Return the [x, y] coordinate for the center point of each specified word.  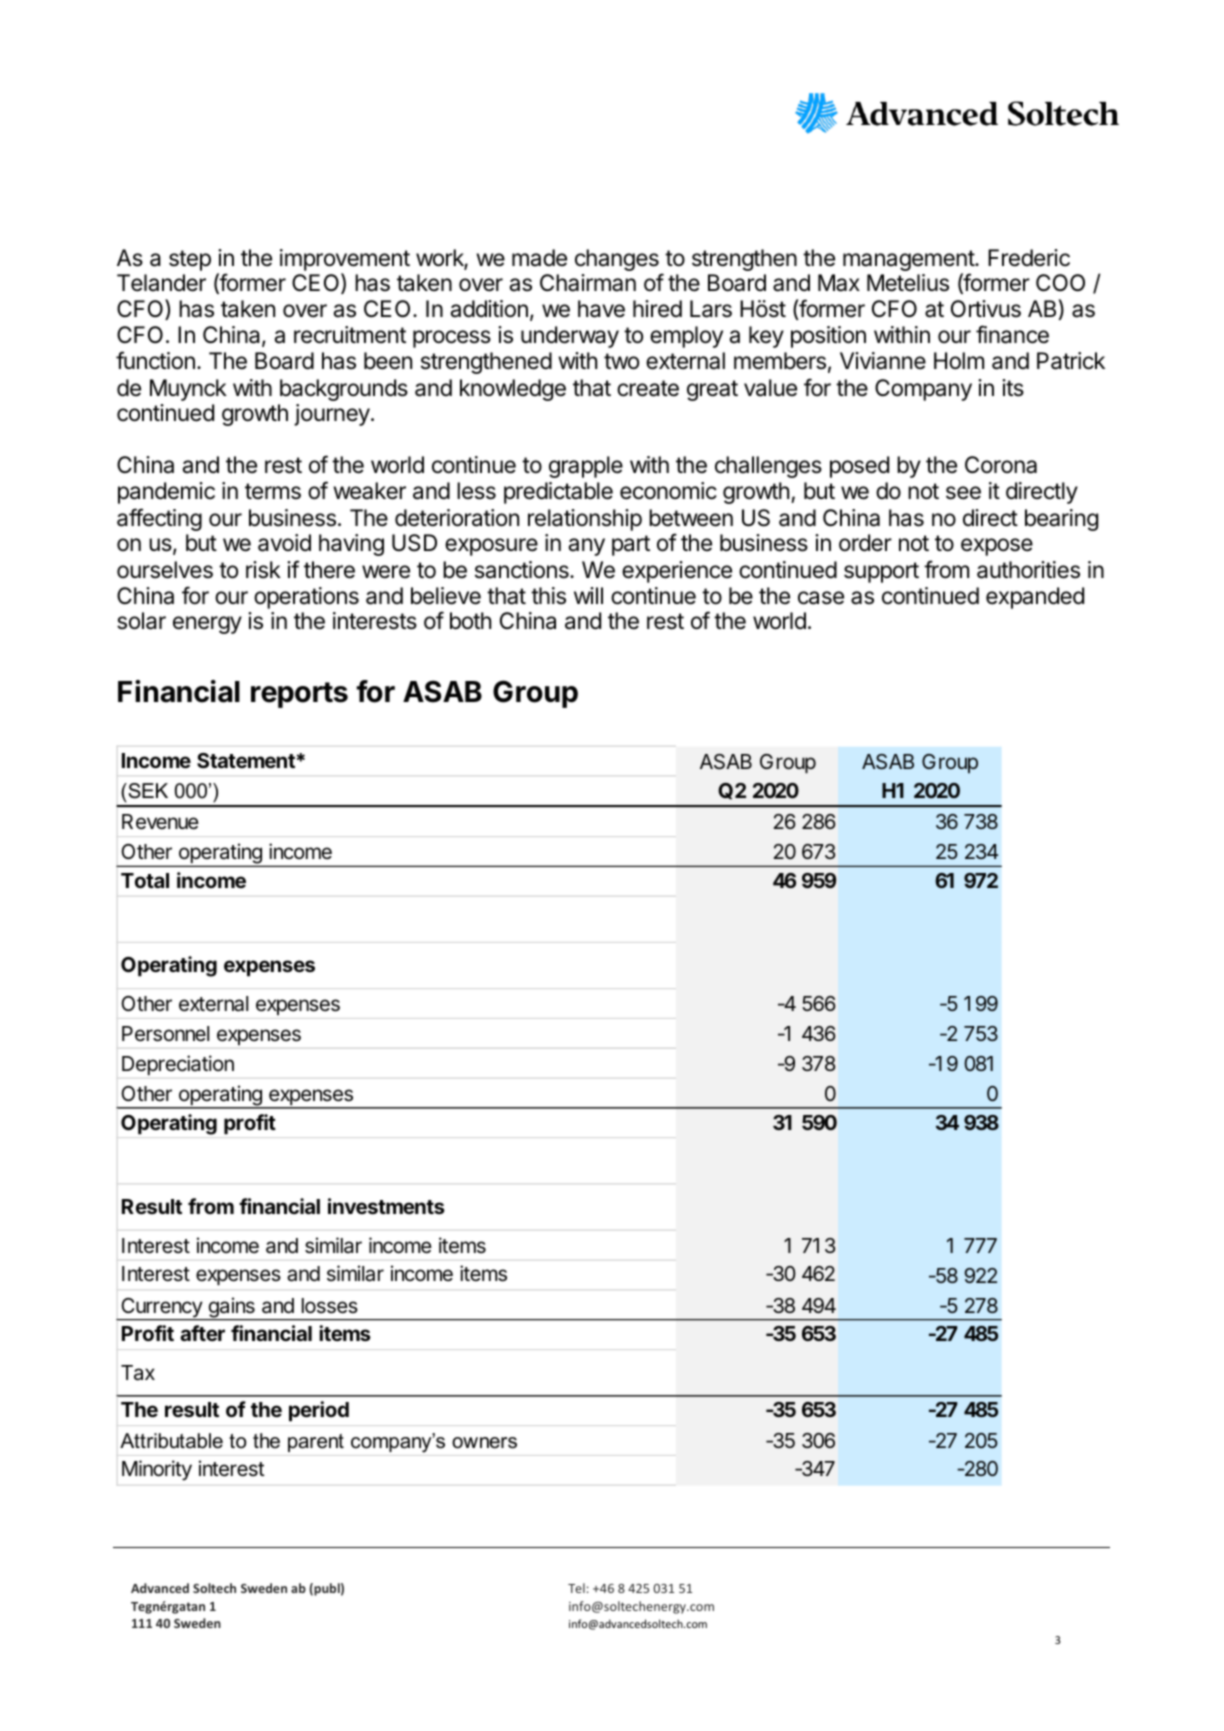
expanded [1035, 598]
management [909, 260]
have [601, 309]
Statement [246, 760]
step [190, 260]
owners [484, 1443]
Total [145, 880]
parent [316, 1443]
